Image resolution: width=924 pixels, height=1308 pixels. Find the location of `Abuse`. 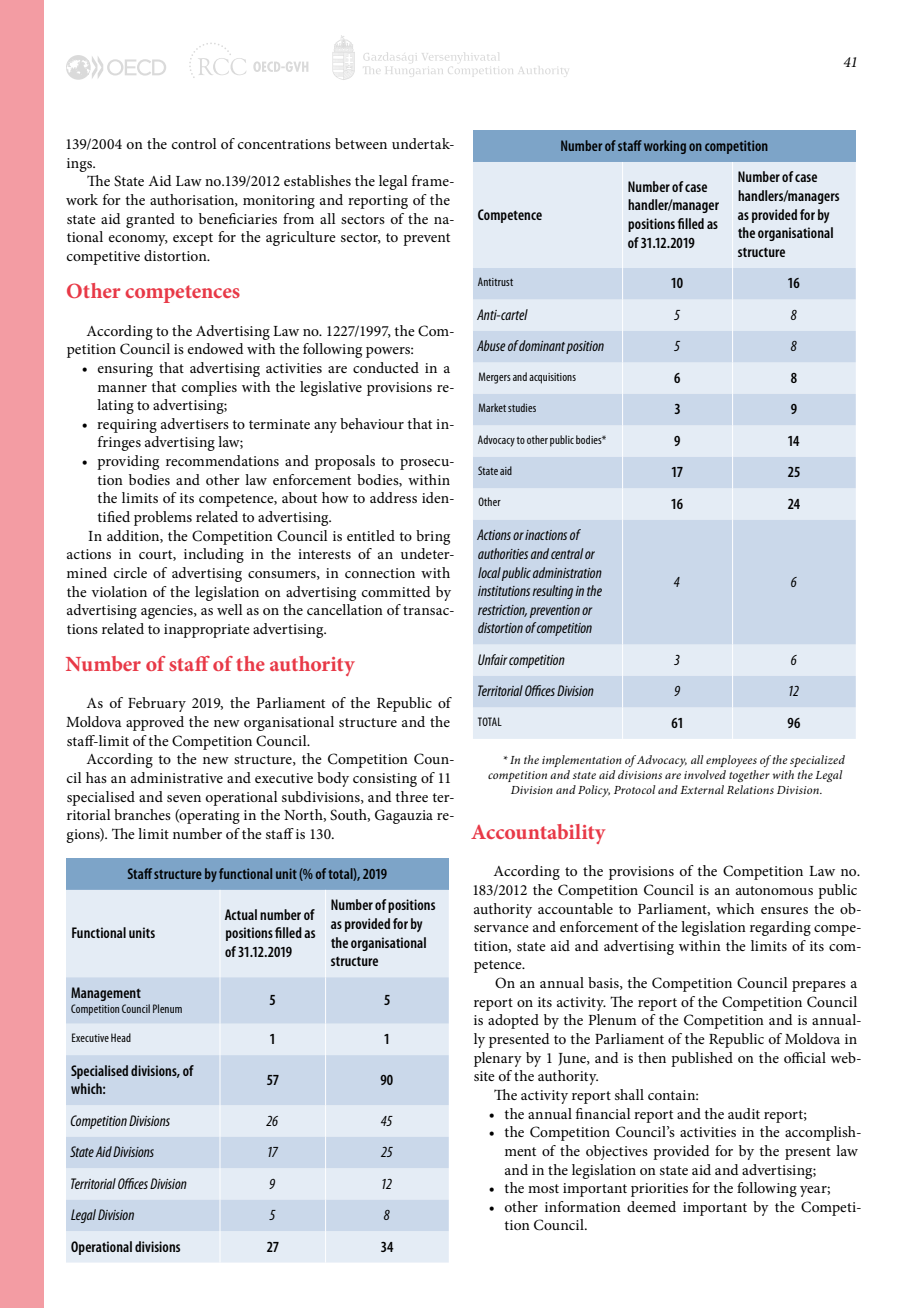

Abuse is located at coordinates (491, 345).
